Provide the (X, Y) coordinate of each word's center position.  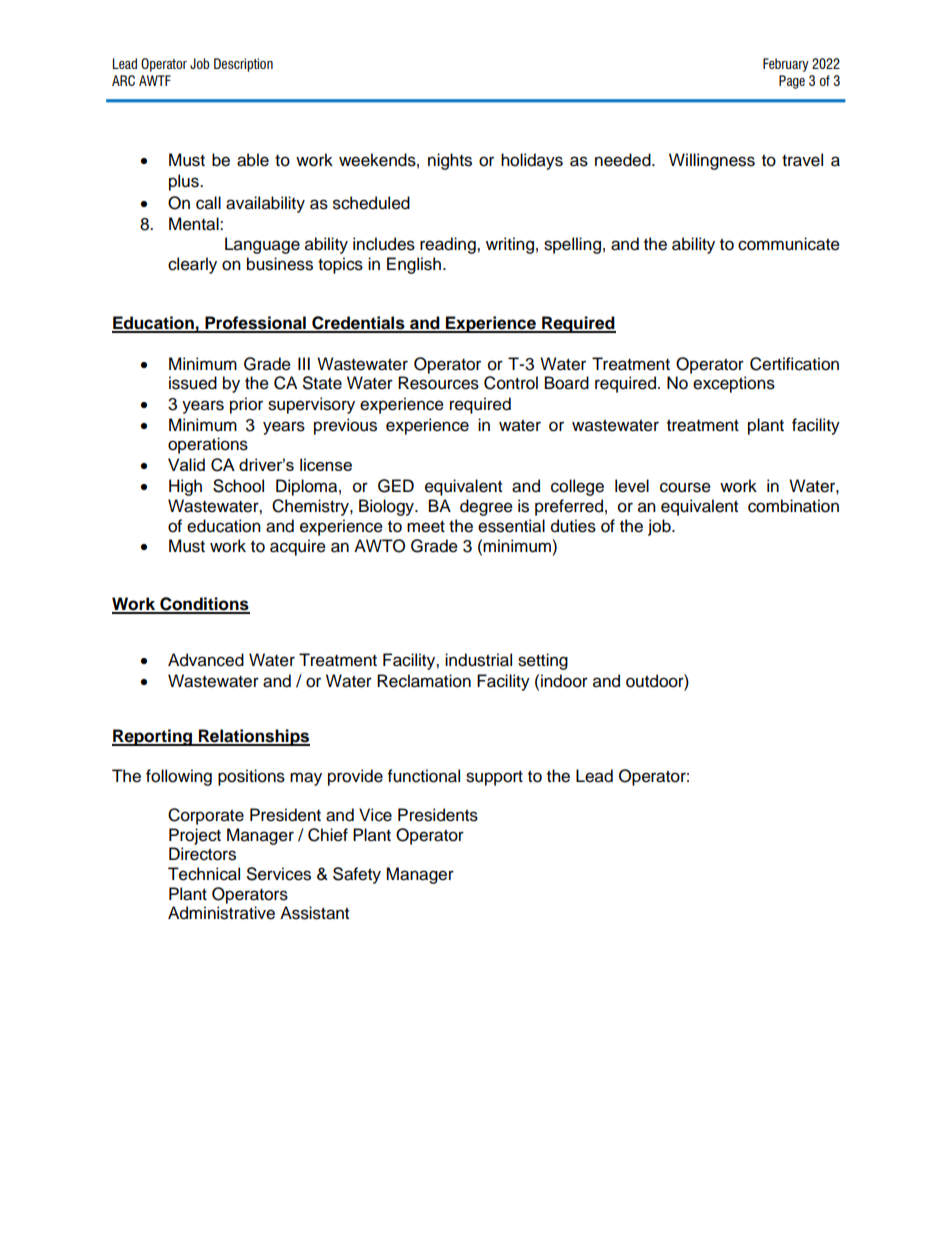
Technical (204, 874)
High (185, 487)
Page (792, 82)
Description (243, 65)
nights (450, 161)
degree (486, 507)
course (685, 487)
